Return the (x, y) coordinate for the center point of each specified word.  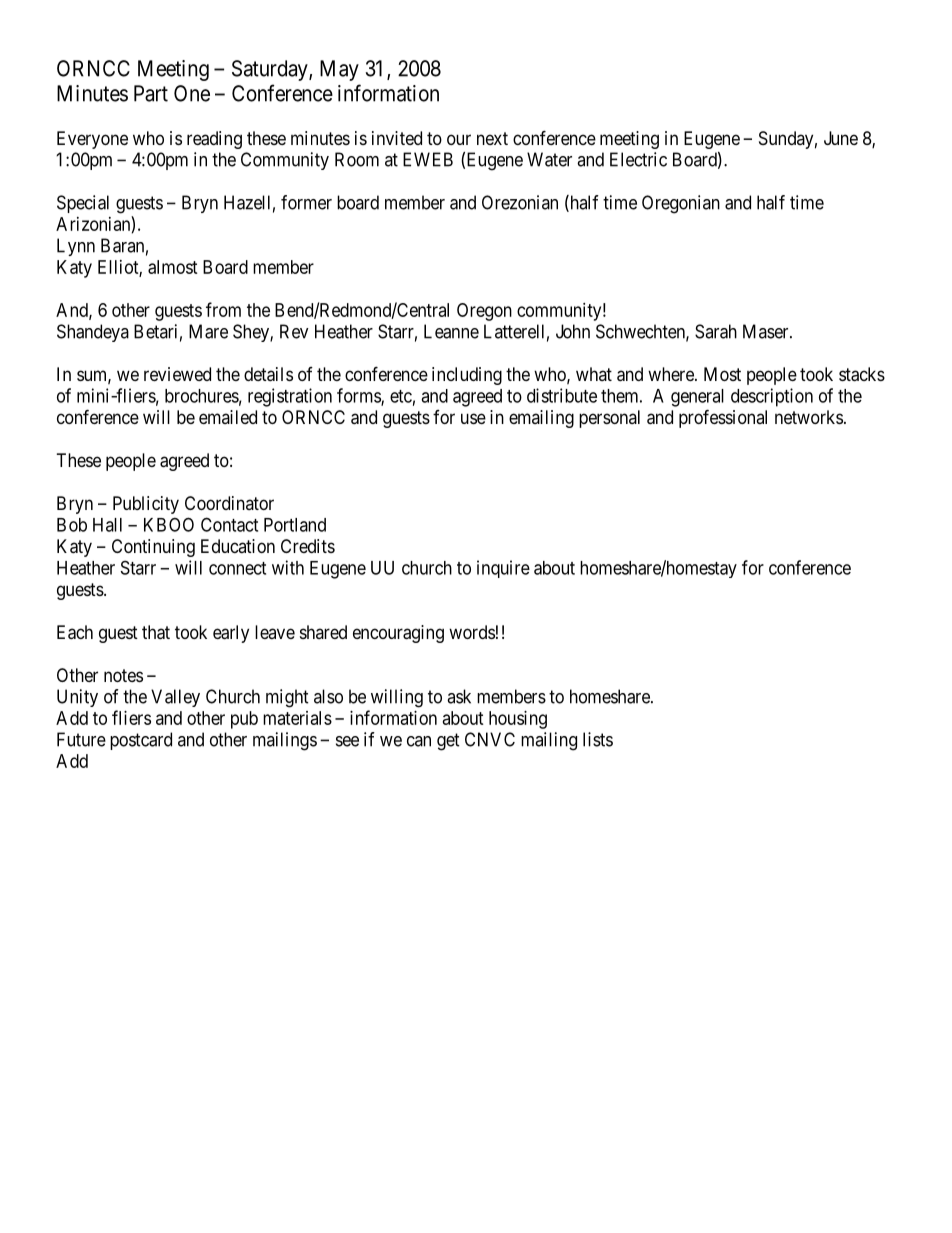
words (472, 632)
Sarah (716, 331)
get (448, 742)
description (772, 397)
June (841, 138)
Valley (175, 698)
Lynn (76, 247)
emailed (228, 417)
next (492, 138)
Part (151, 93)
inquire (503, 569)
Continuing (153, 548)
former (306, 202)
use (473, 418)
